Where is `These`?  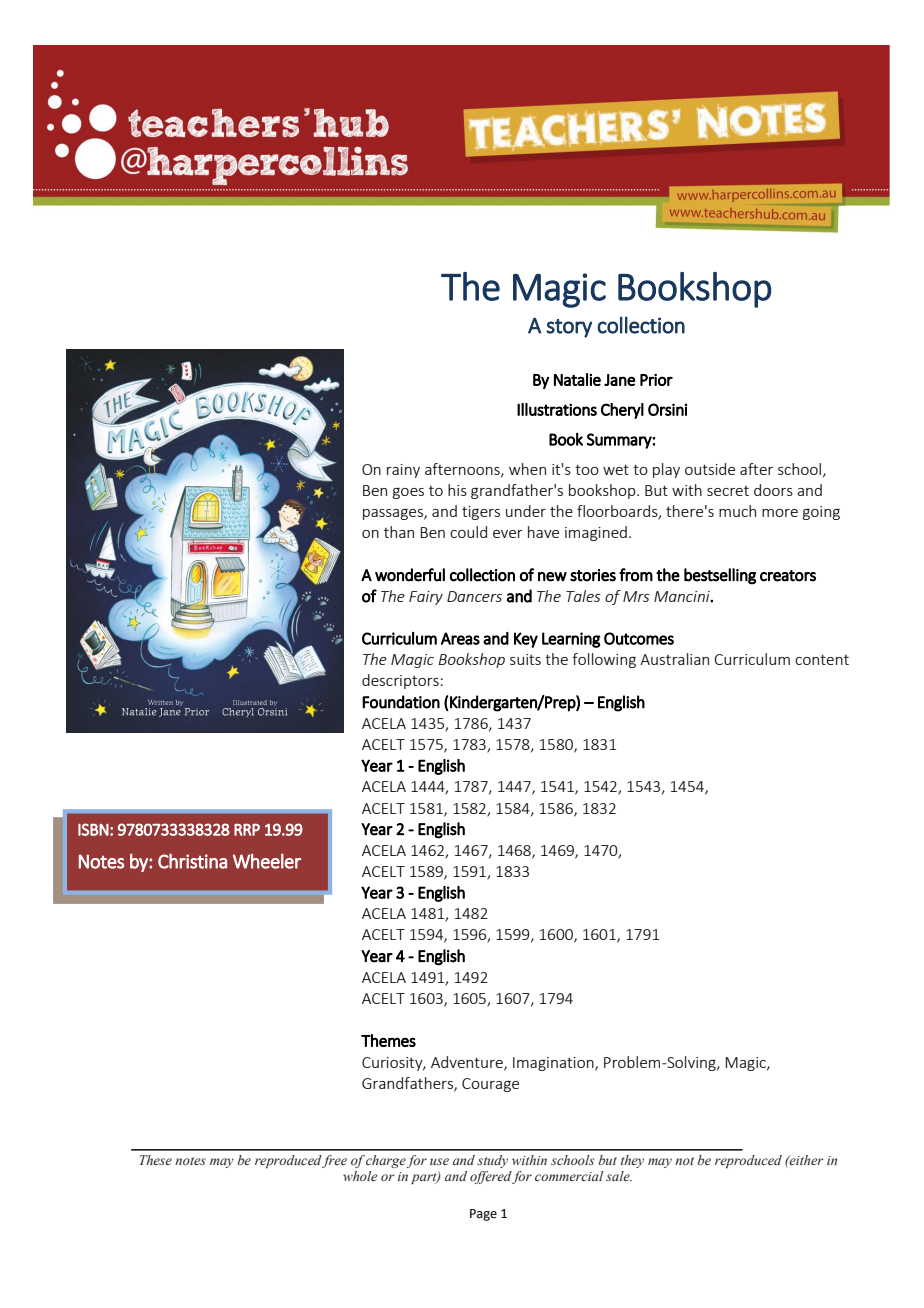 These is located at coordinates (156, 1160).
